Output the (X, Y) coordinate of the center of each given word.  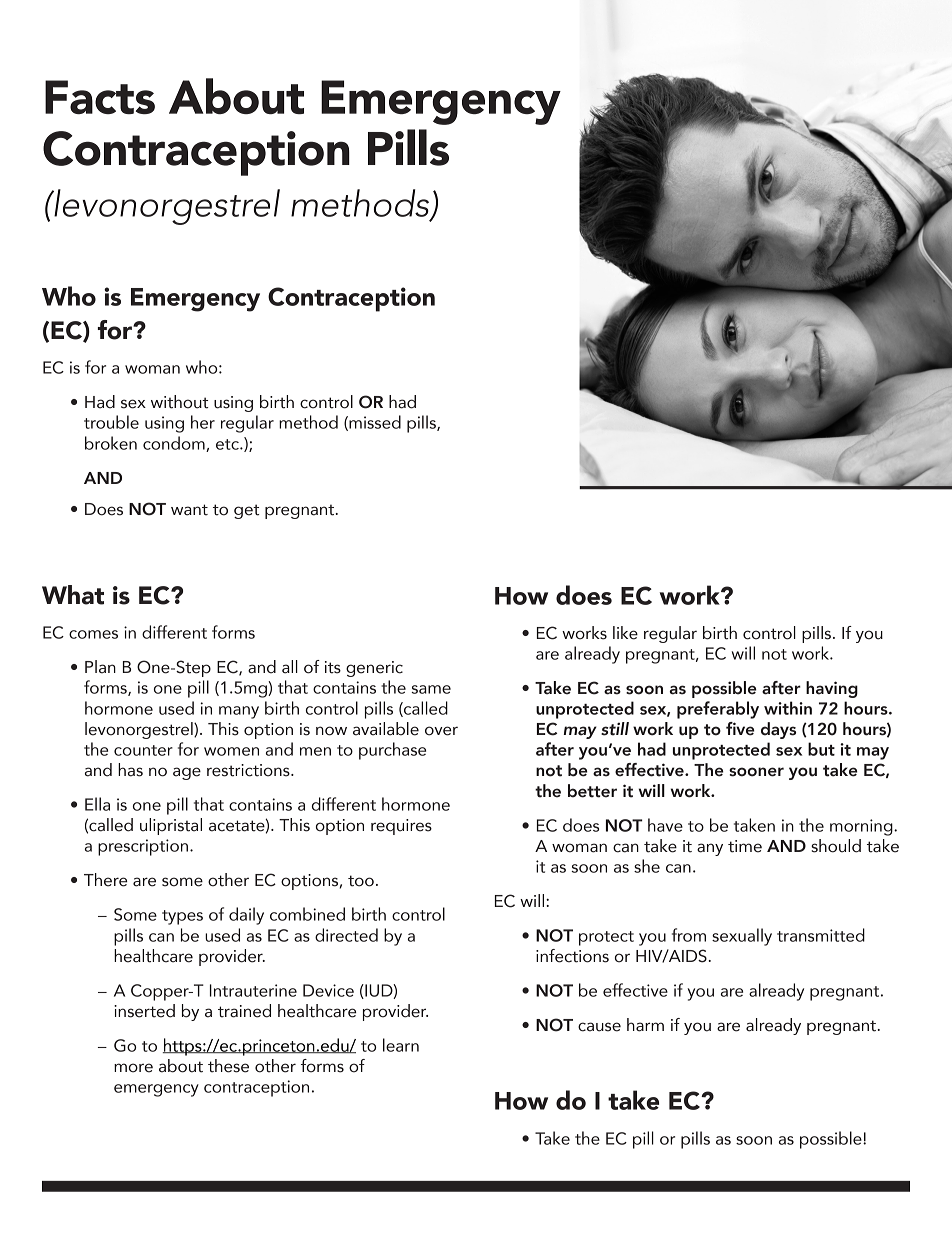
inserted (144, 1011)
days (778, 730)
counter (143, 750)
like (625, 633)
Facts (100, 97)
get (246, 511)
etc (228, 444)
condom (175, 444)
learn (401, 1045)
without (179, 402)
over (441, 731)
